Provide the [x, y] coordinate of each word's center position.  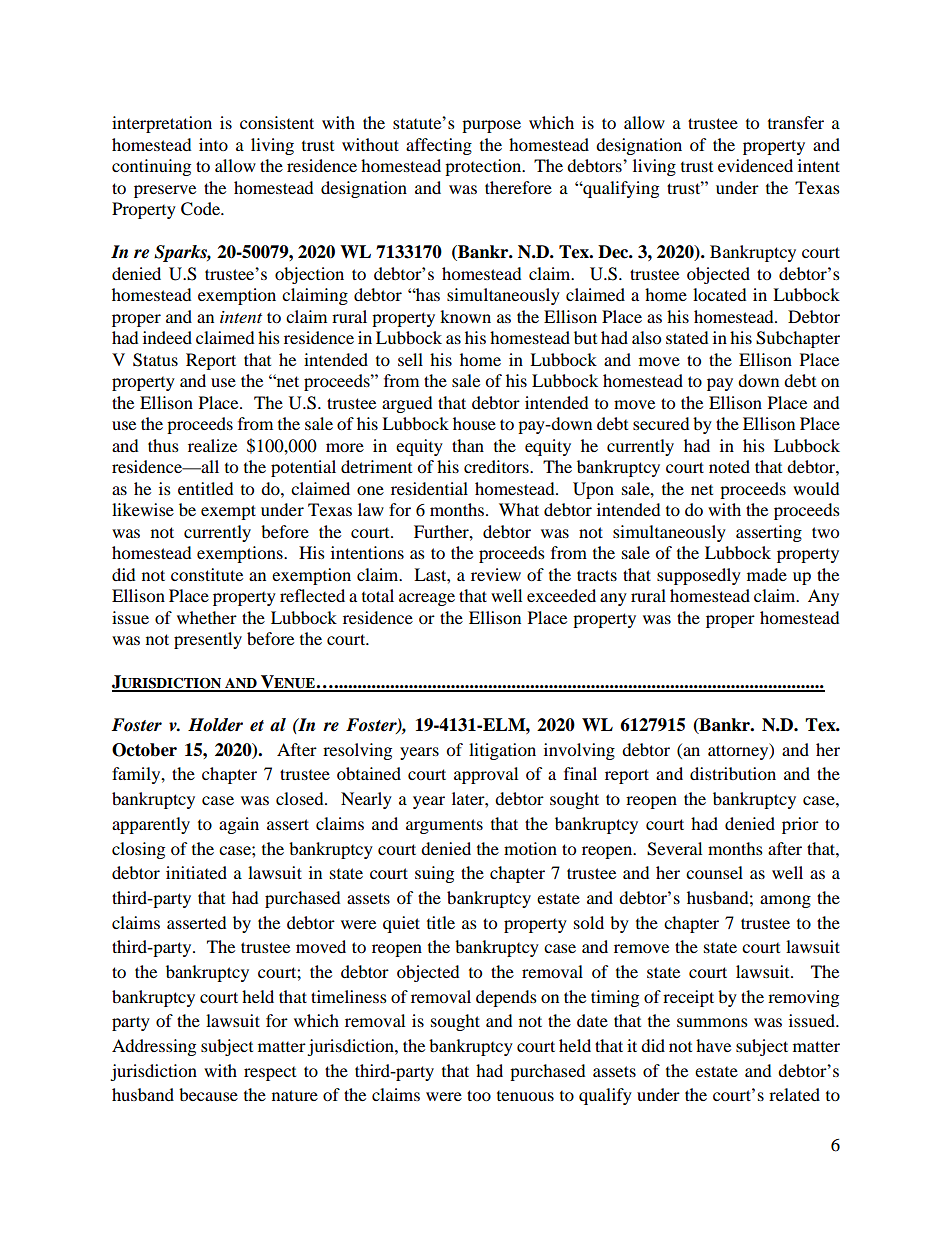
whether [207, 617]
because [208, 1094]
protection [484, 167]
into [213, 144]
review [496, 574]
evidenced [755, 165]
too [479, 1095]
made [767, 574]
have [713, 1045]
